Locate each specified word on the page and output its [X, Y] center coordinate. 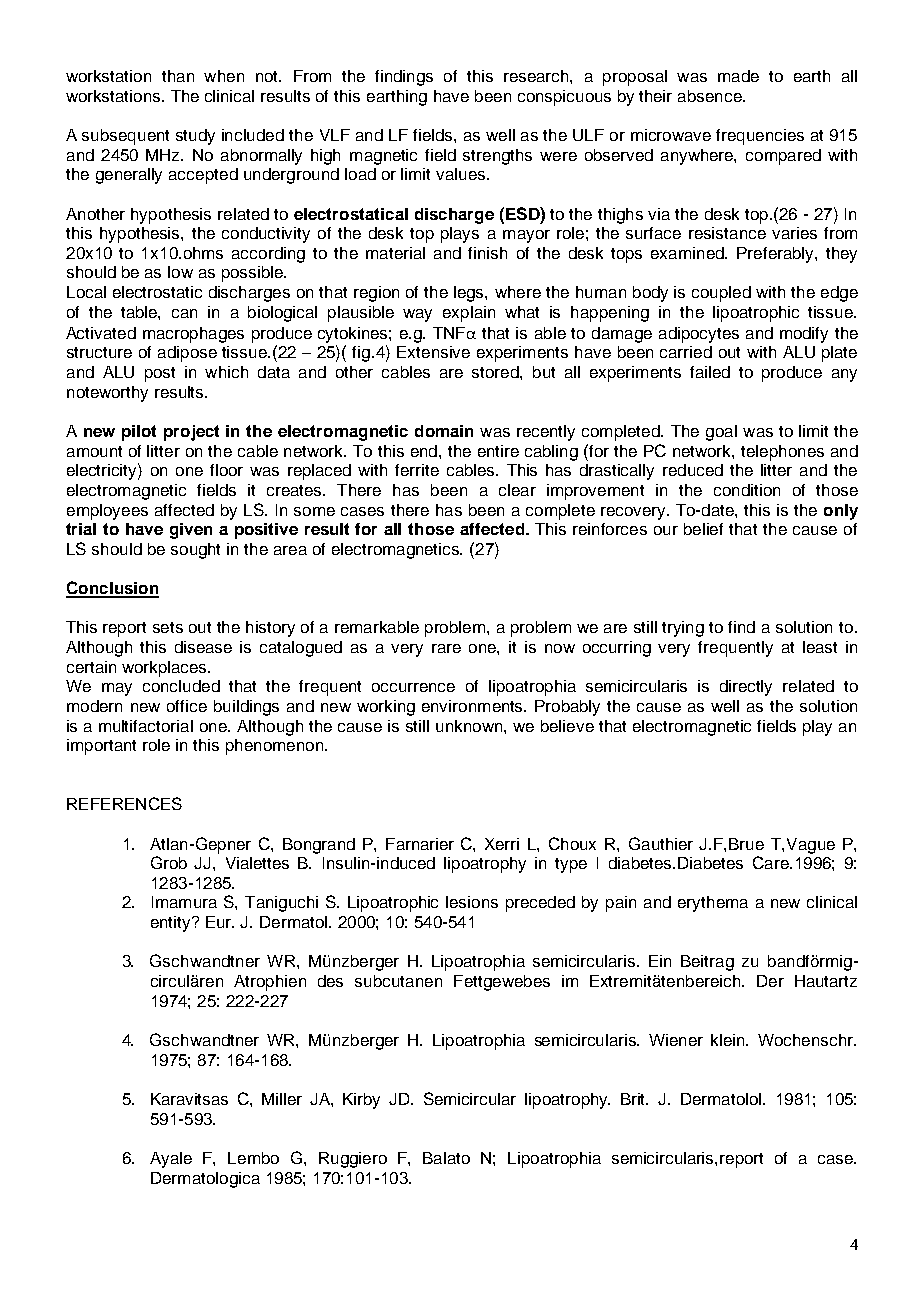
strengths [497, 157]
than [178, 76]
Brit [634, 1099]
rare [446, 648]
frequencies [760, 137]
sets [168, 627]
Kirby [361, 1101]
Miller [282, 1099]
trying [683, 629]
